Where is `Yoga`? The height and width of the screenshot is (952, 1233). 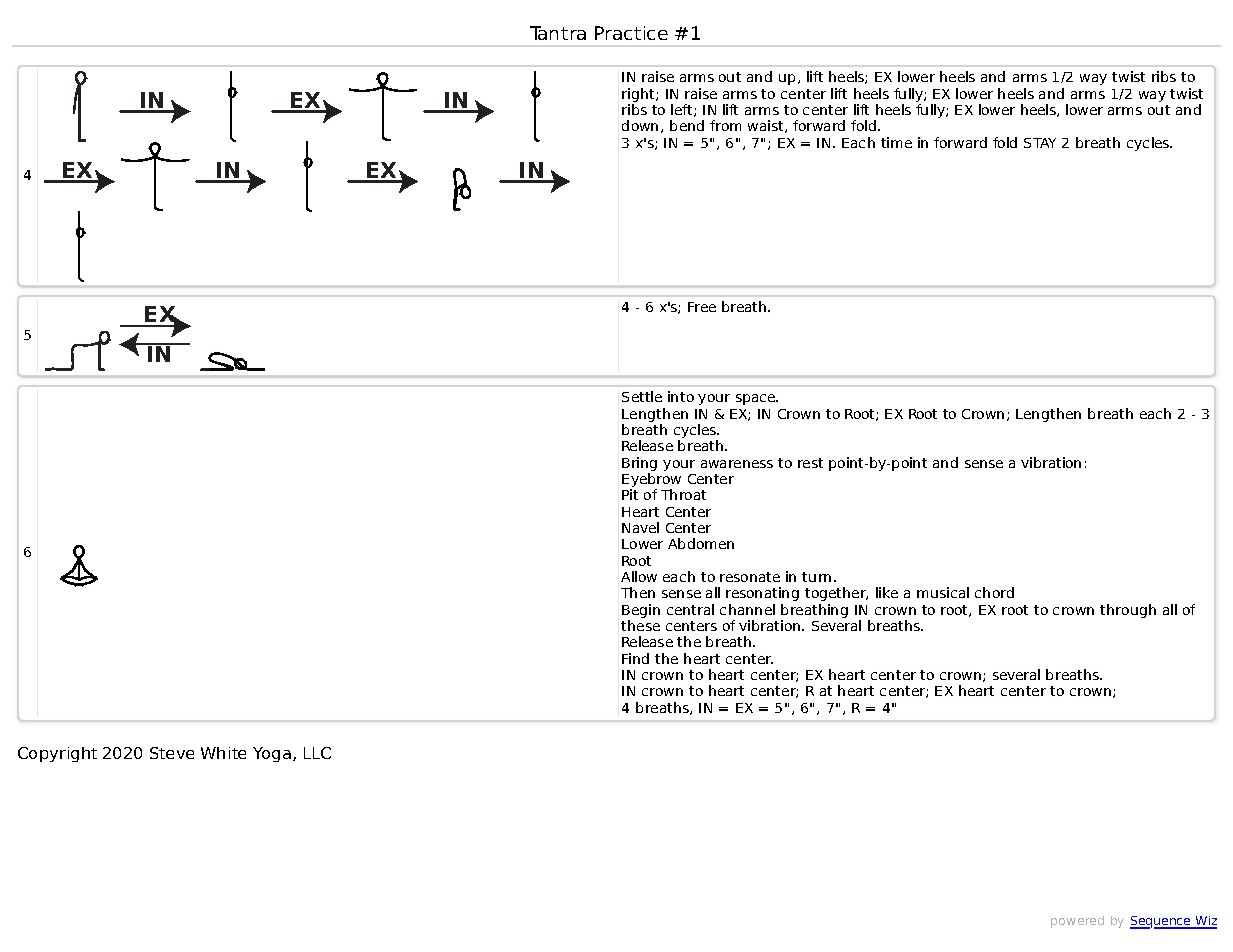 Yoga is located at coordinates (272, 754).
